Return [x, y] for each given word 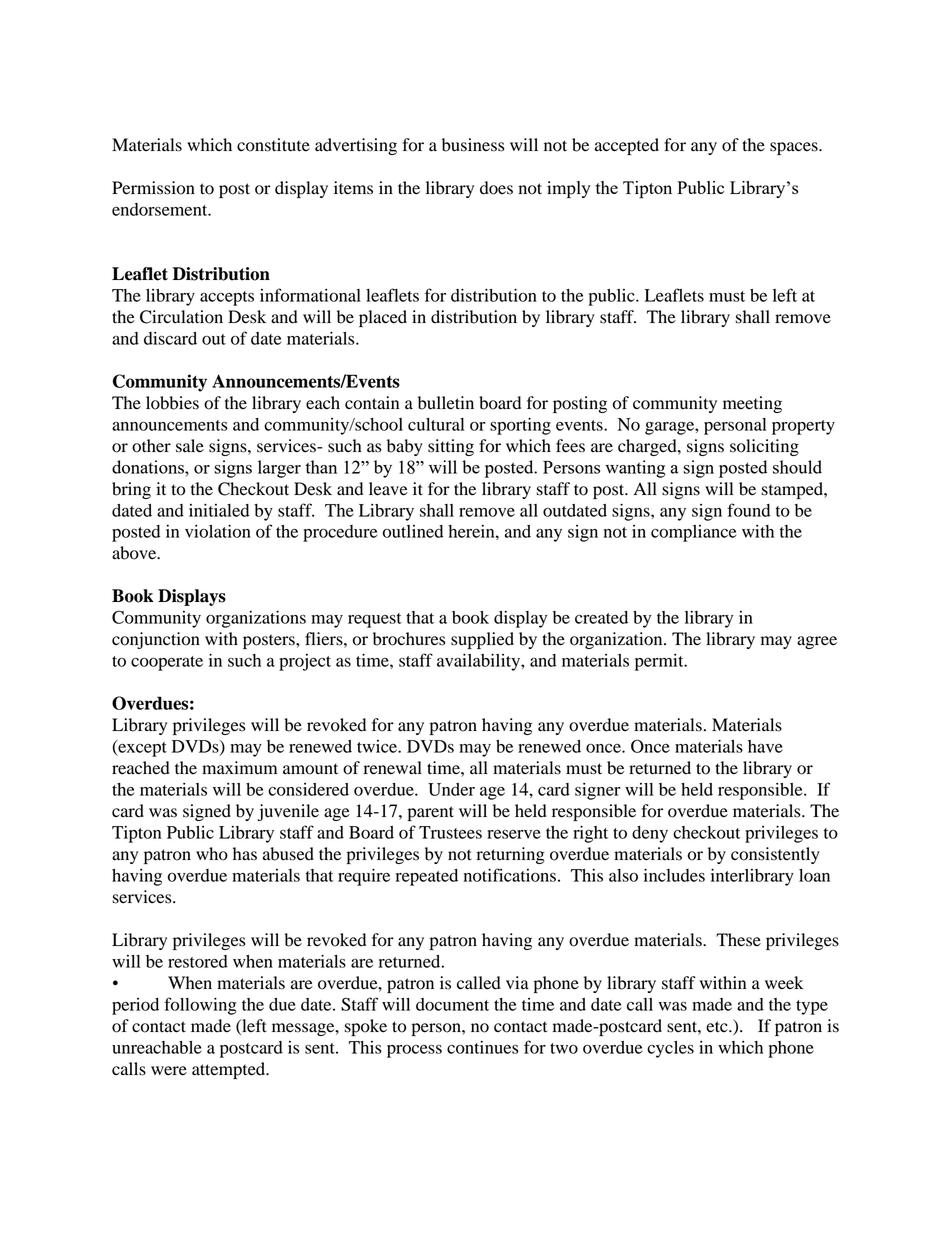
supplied [482, 640]
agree [817, 642]
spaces [795, 148]
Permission [153, 188]
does [496, 188]
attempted [230, 1070]
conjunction [156, 640]
